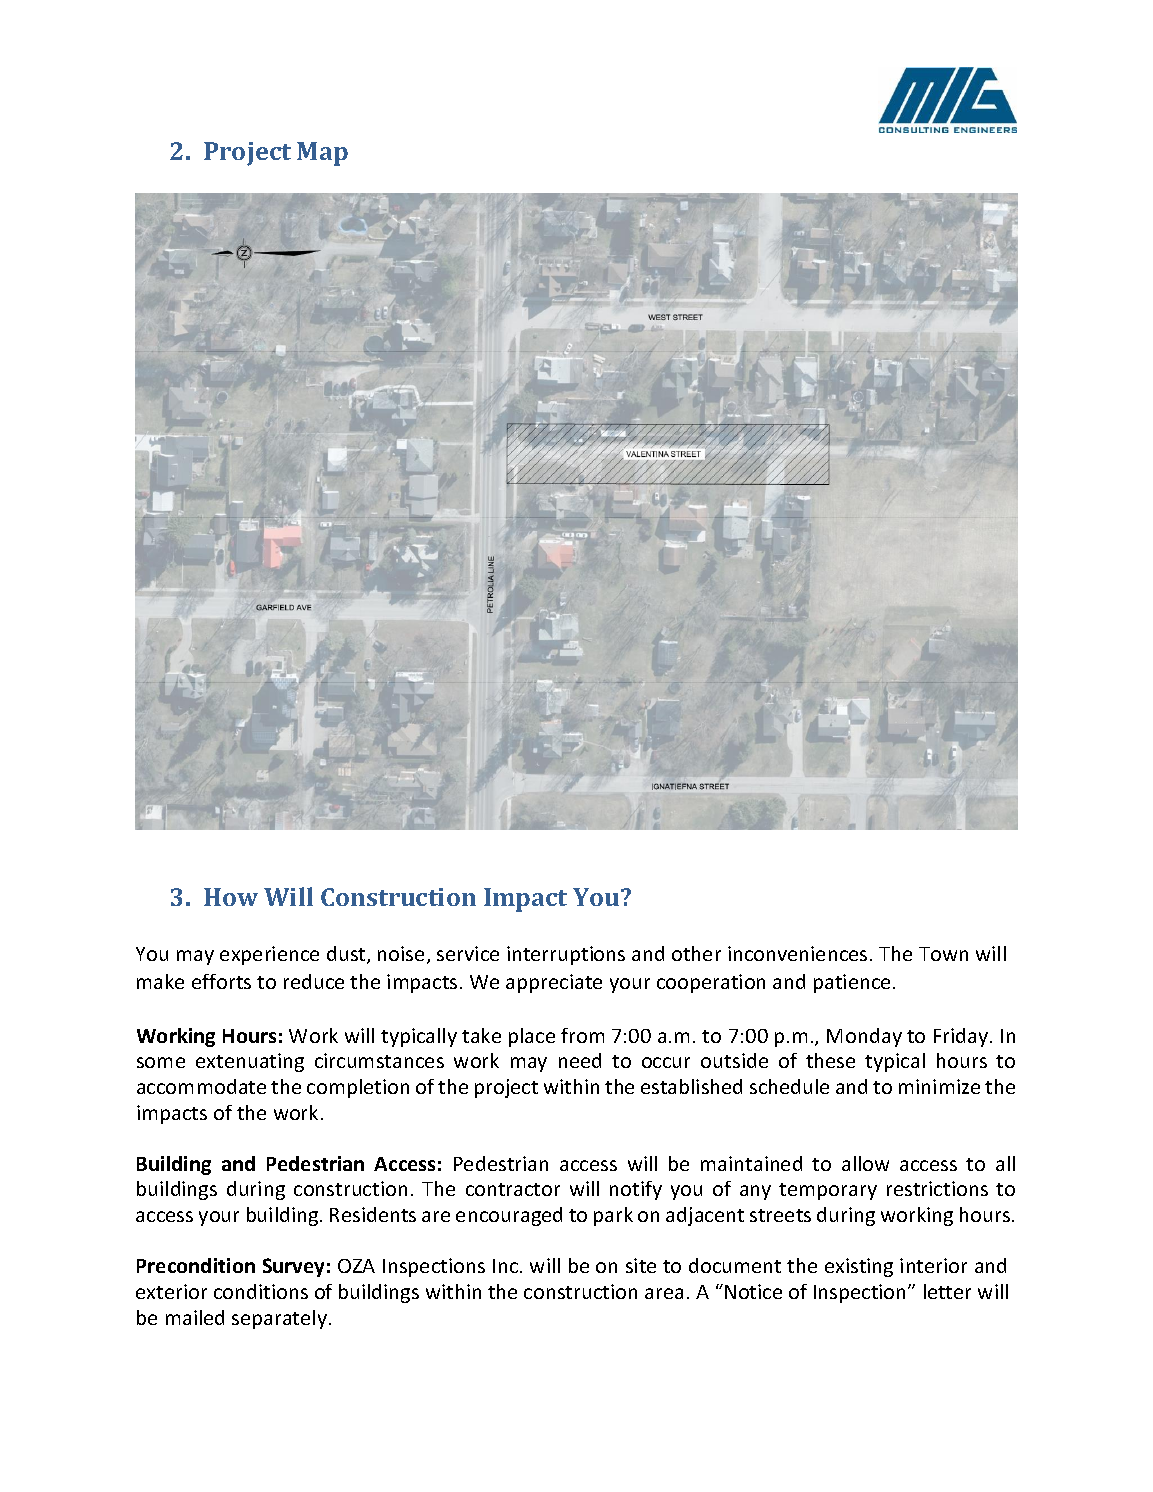 The height and width of the screenshot is (1492, 1153). What do you see at coordinates (322, 154) in the screenshot?
I see `Map` at bounding box center [322, 154].
